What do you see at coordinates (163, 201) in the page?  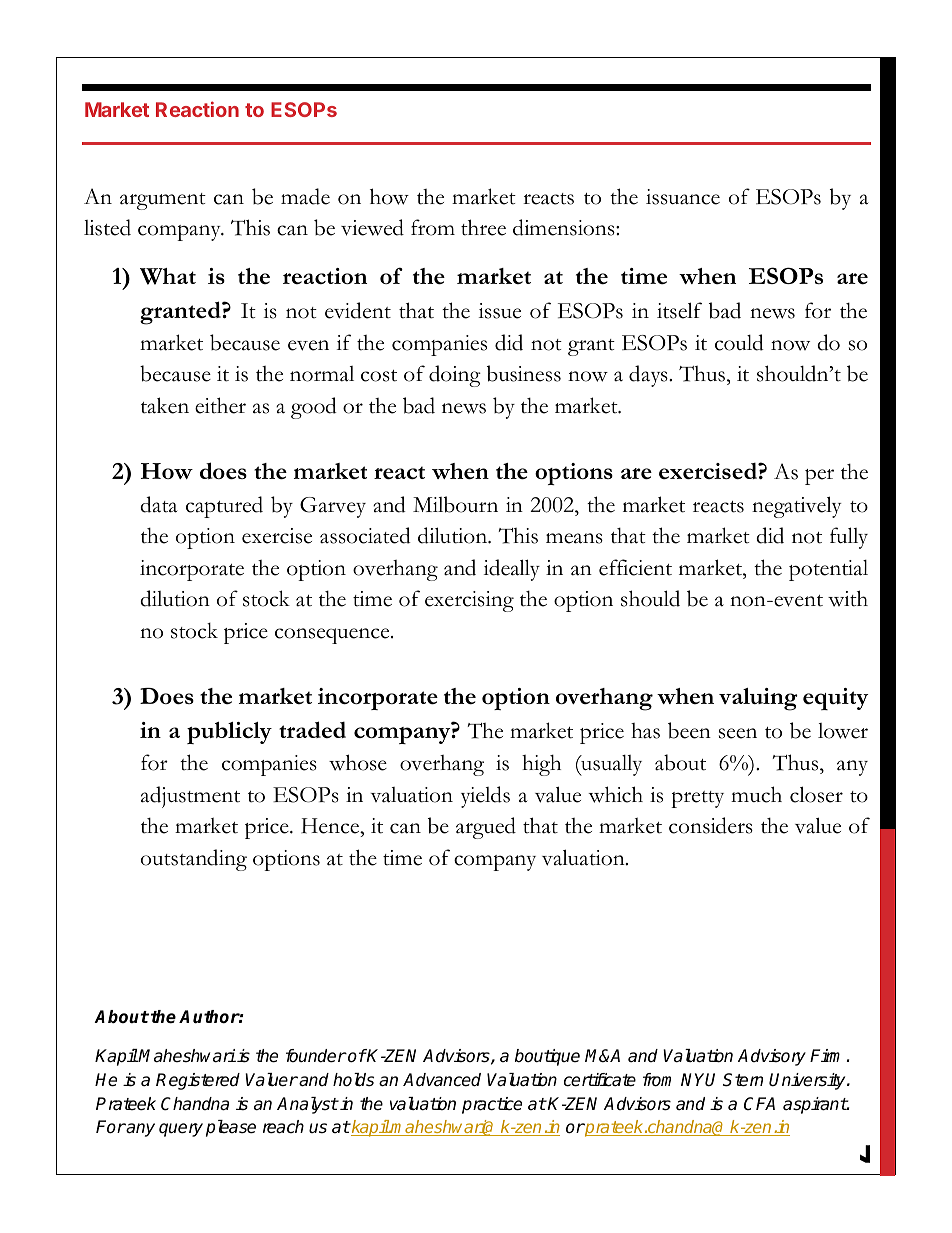 I see `argument` at bounding box center [163, 201].
